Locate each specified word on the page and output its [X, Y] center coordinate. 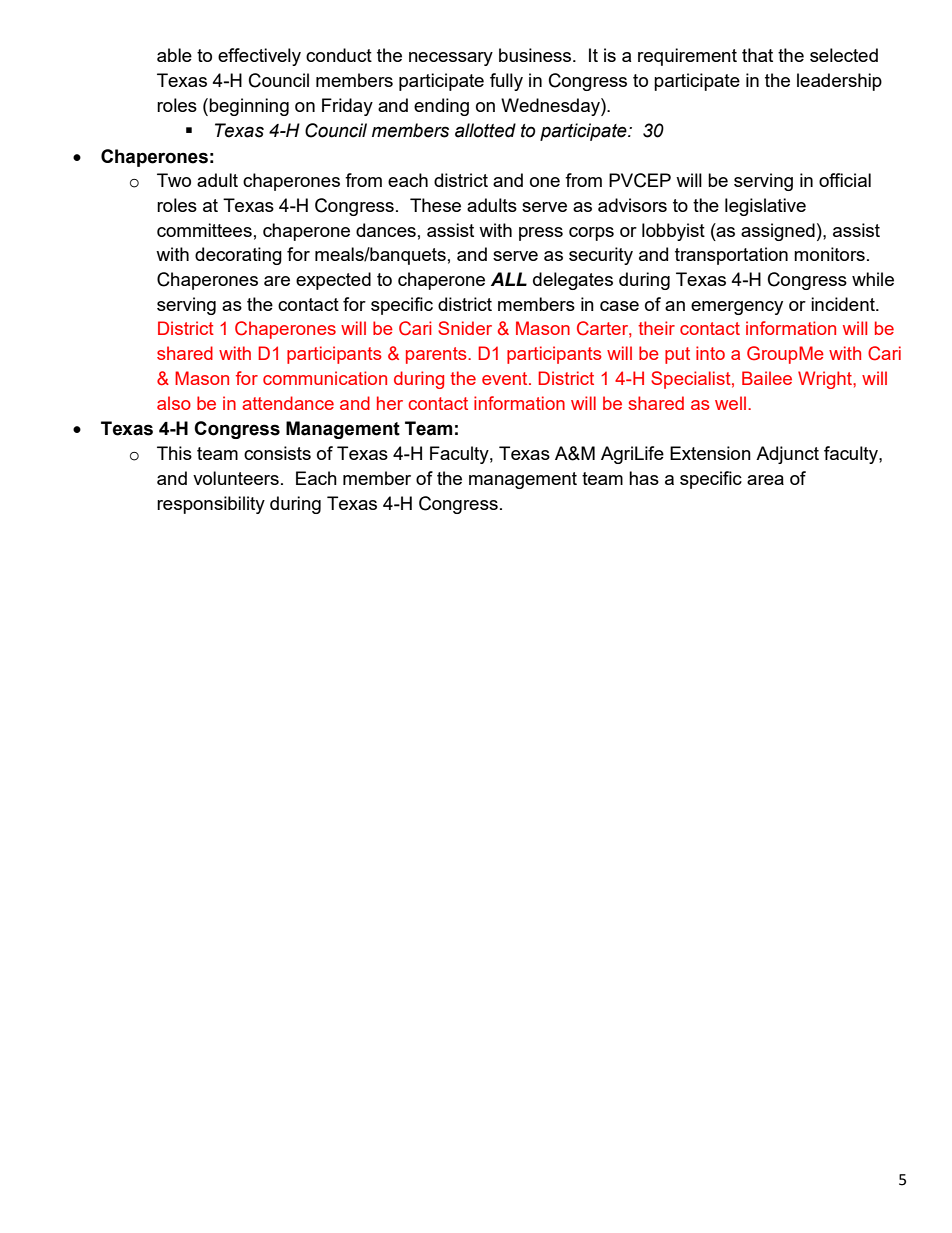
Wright [826, 380]
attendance [288, 403]
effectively [259, 57]
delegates [573, 281]
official [845, 180]
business [536, 55]
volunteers [236, 478]
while [873, 279]
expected [333, 281]
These [435, 205]
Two [174, 180]
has [644, 478]
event [506, 378]
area [765, 480]
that [757, 55]
